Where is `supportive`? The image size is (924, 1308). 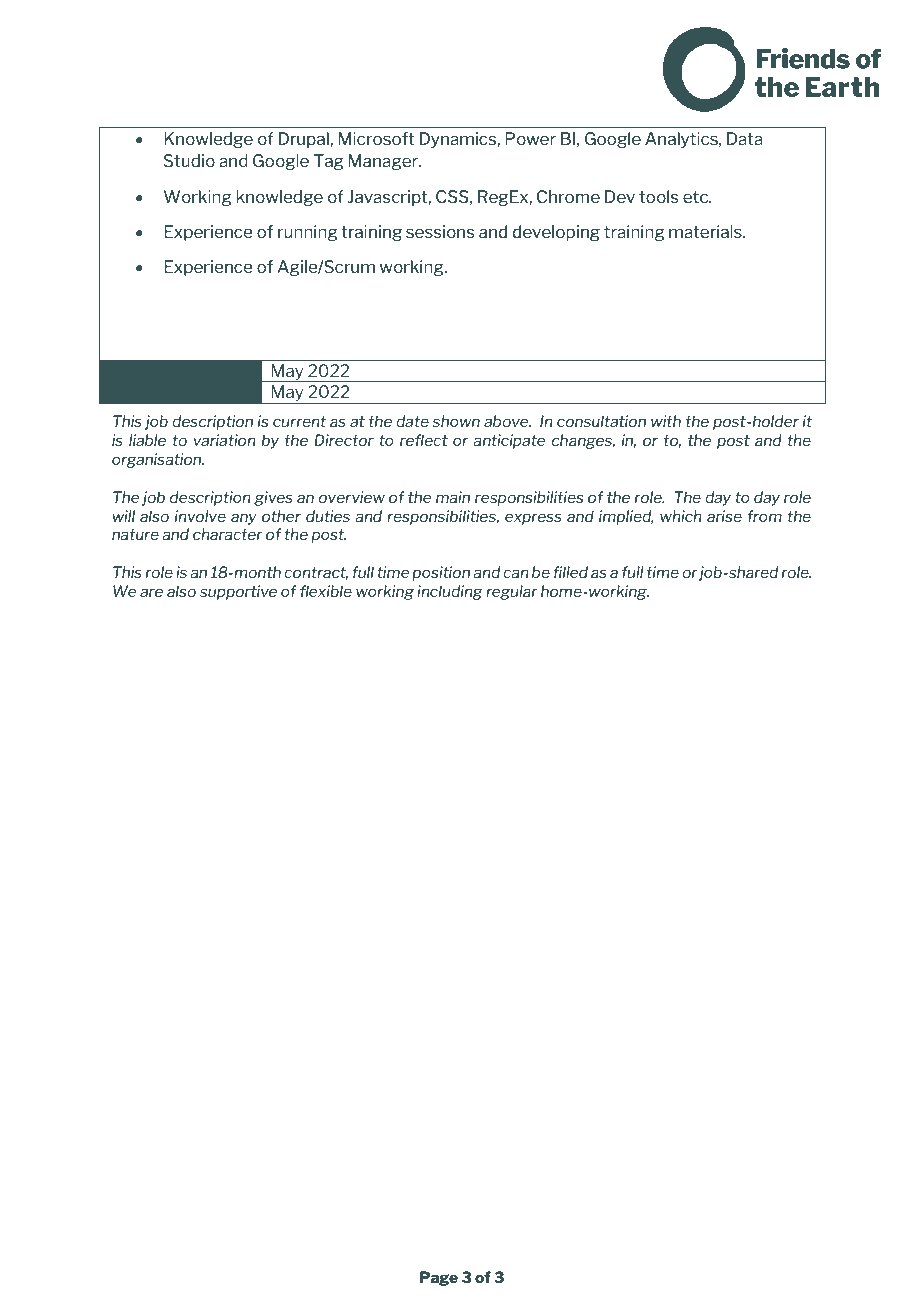
supportive is located at coordinates (238, 592).
